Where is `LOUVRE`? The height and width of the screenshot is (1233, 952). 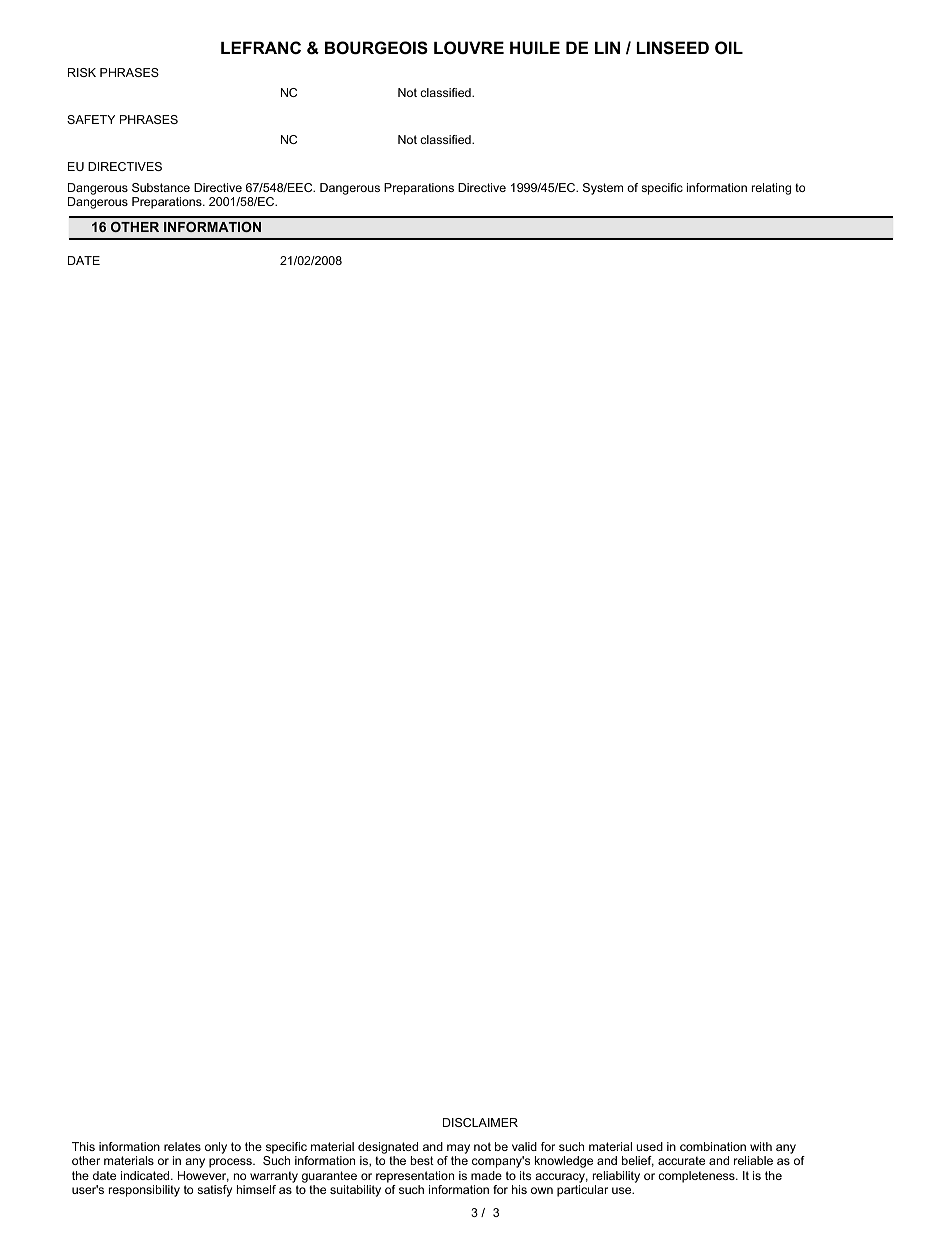 LOUVRE is located at coordinates (469, 47).
